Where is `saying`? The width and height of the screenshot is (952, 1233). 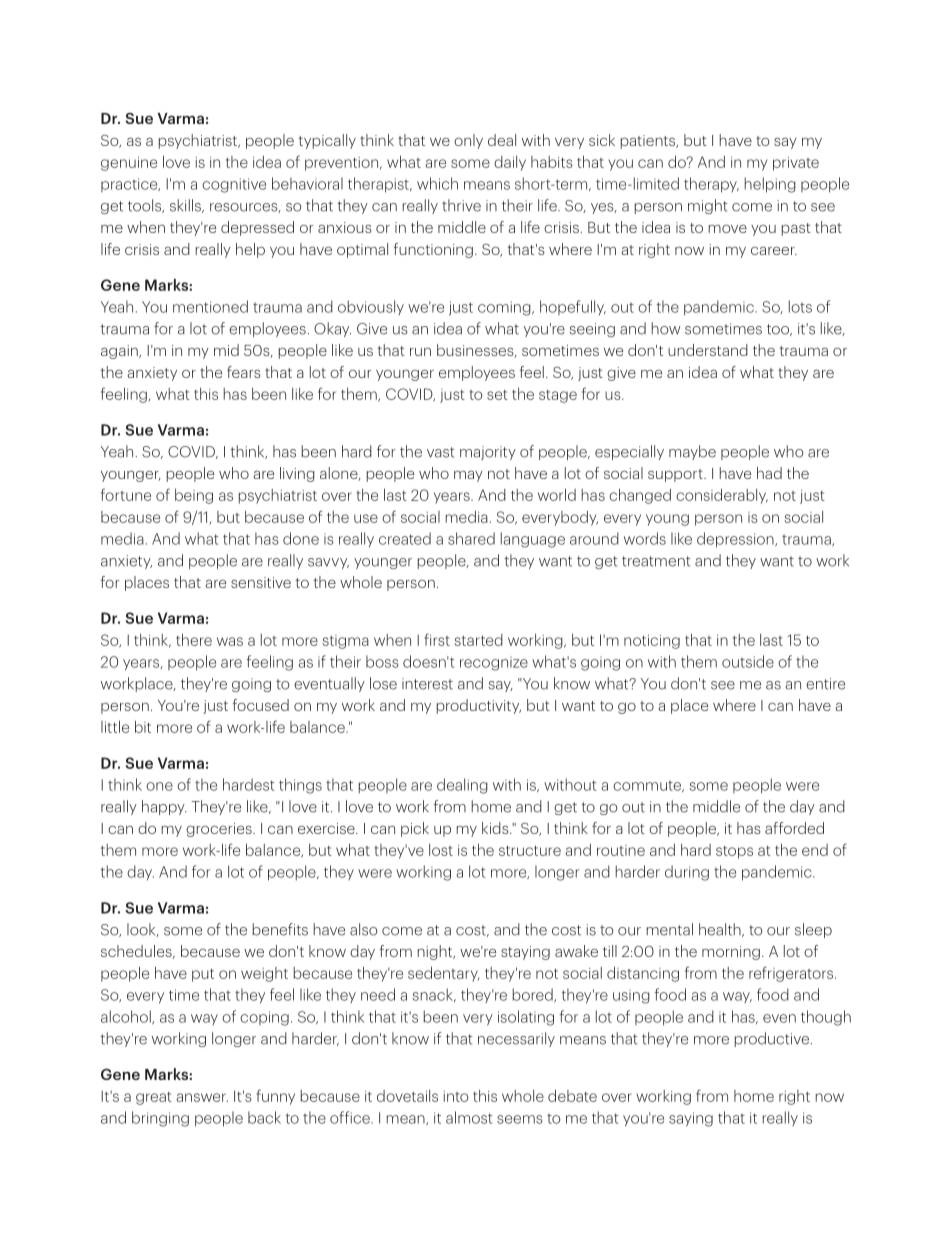
saying is located at coordinates (691, 1119).
